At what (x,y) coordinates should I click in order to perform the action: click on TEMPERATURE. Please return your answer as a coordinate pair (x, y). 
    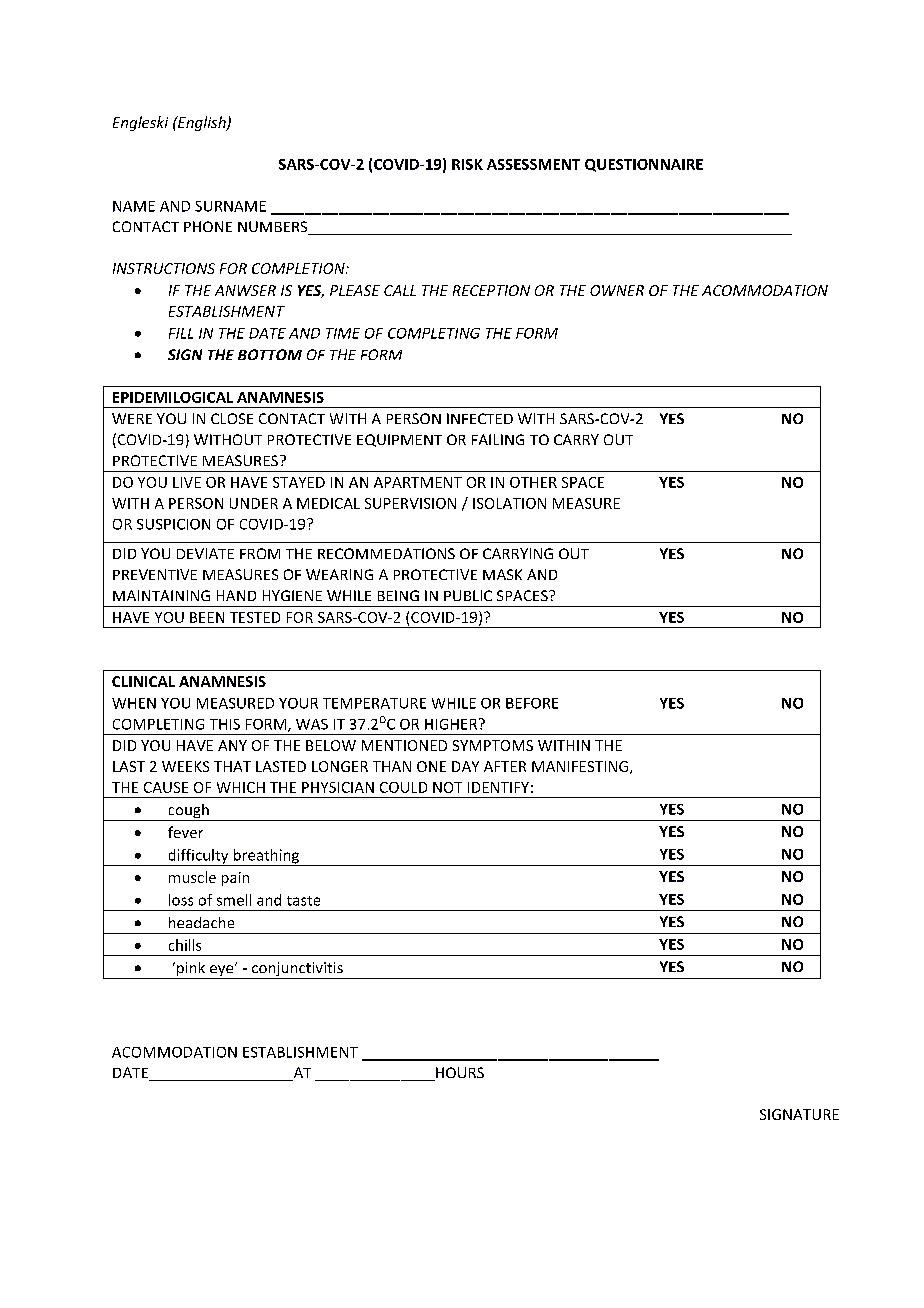
    Looking at the image, I should click on (374, 703).
